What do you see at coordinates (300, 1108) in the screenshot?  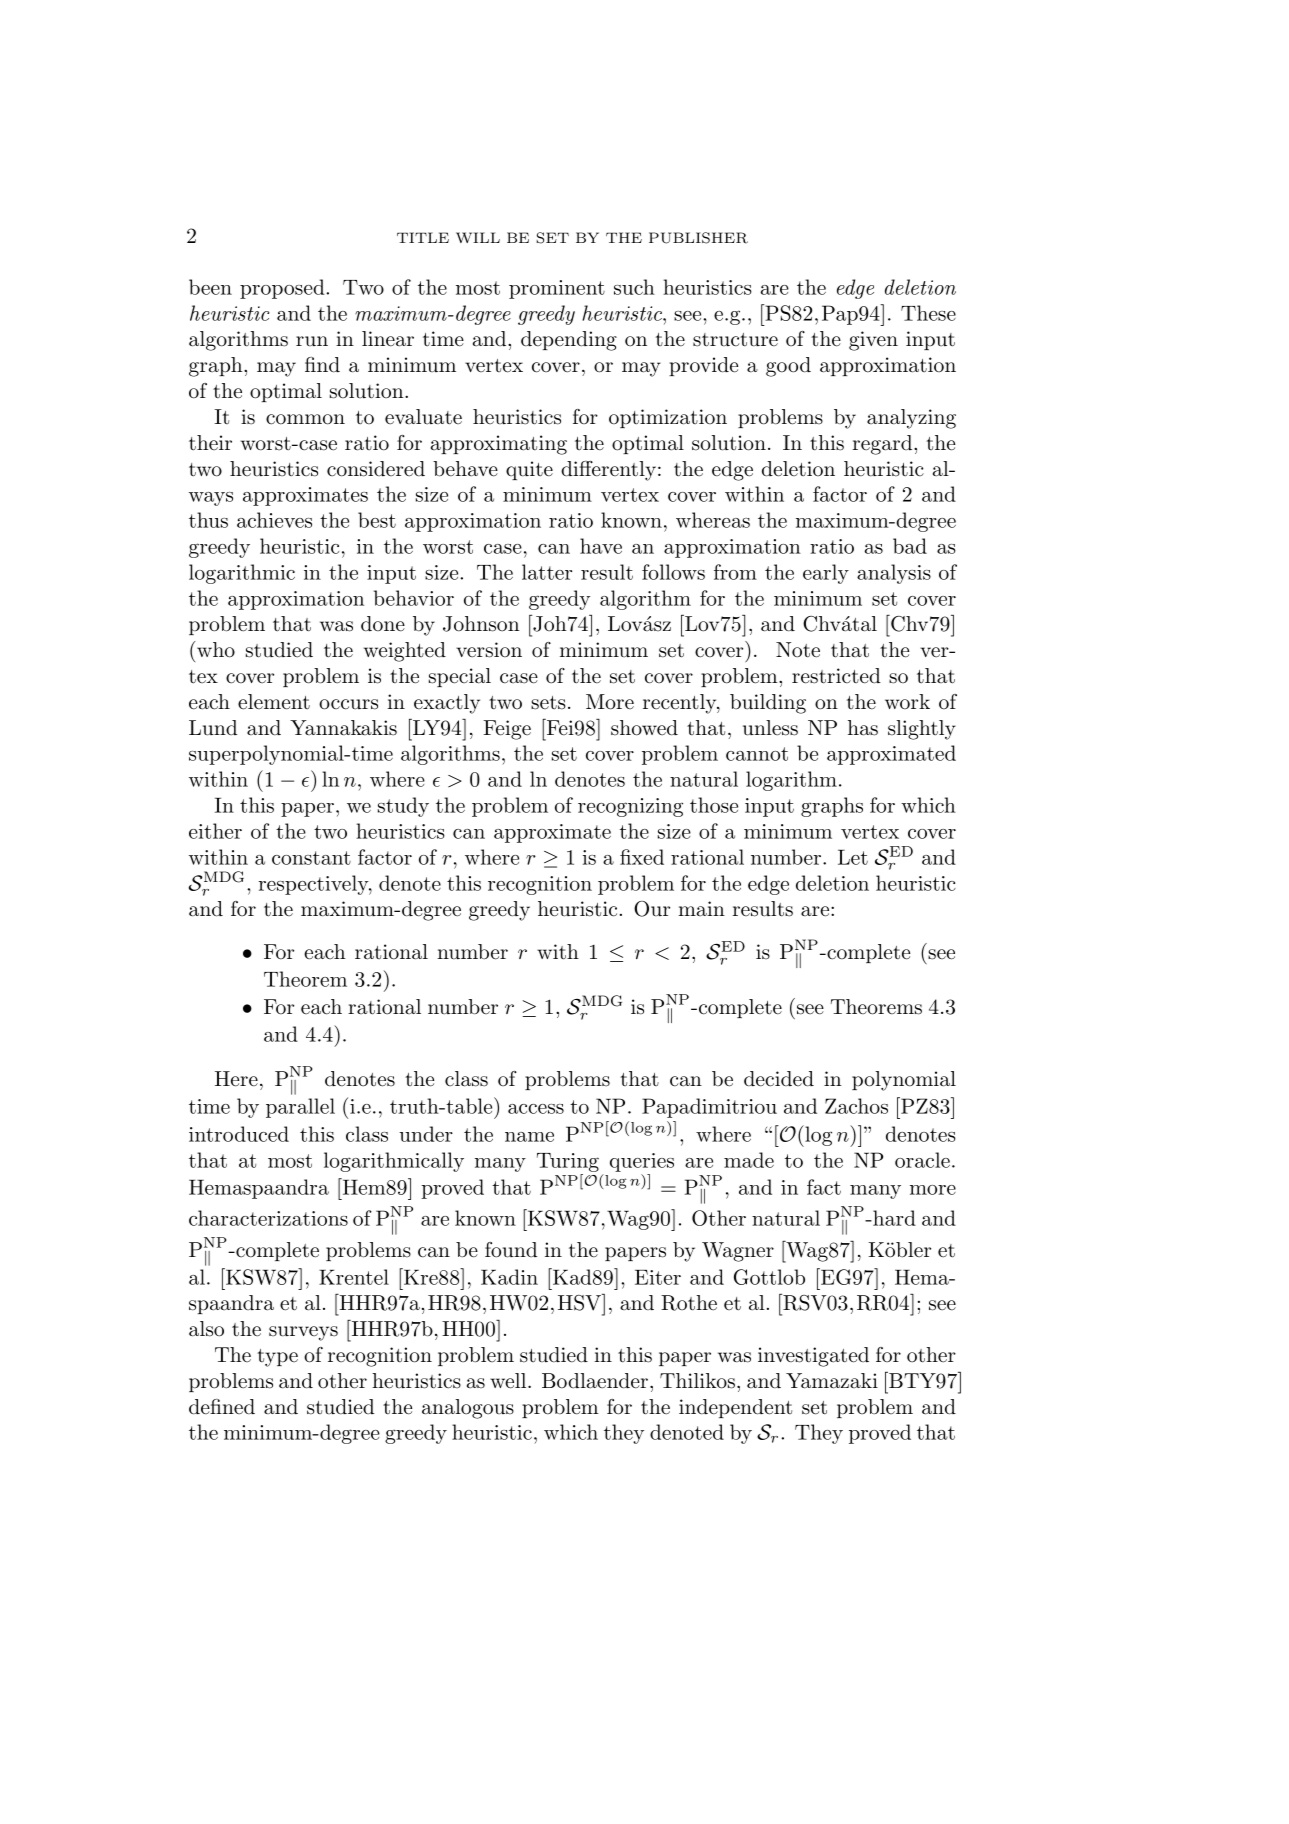 I see `parallel` at bounding box center [300, 1108].
